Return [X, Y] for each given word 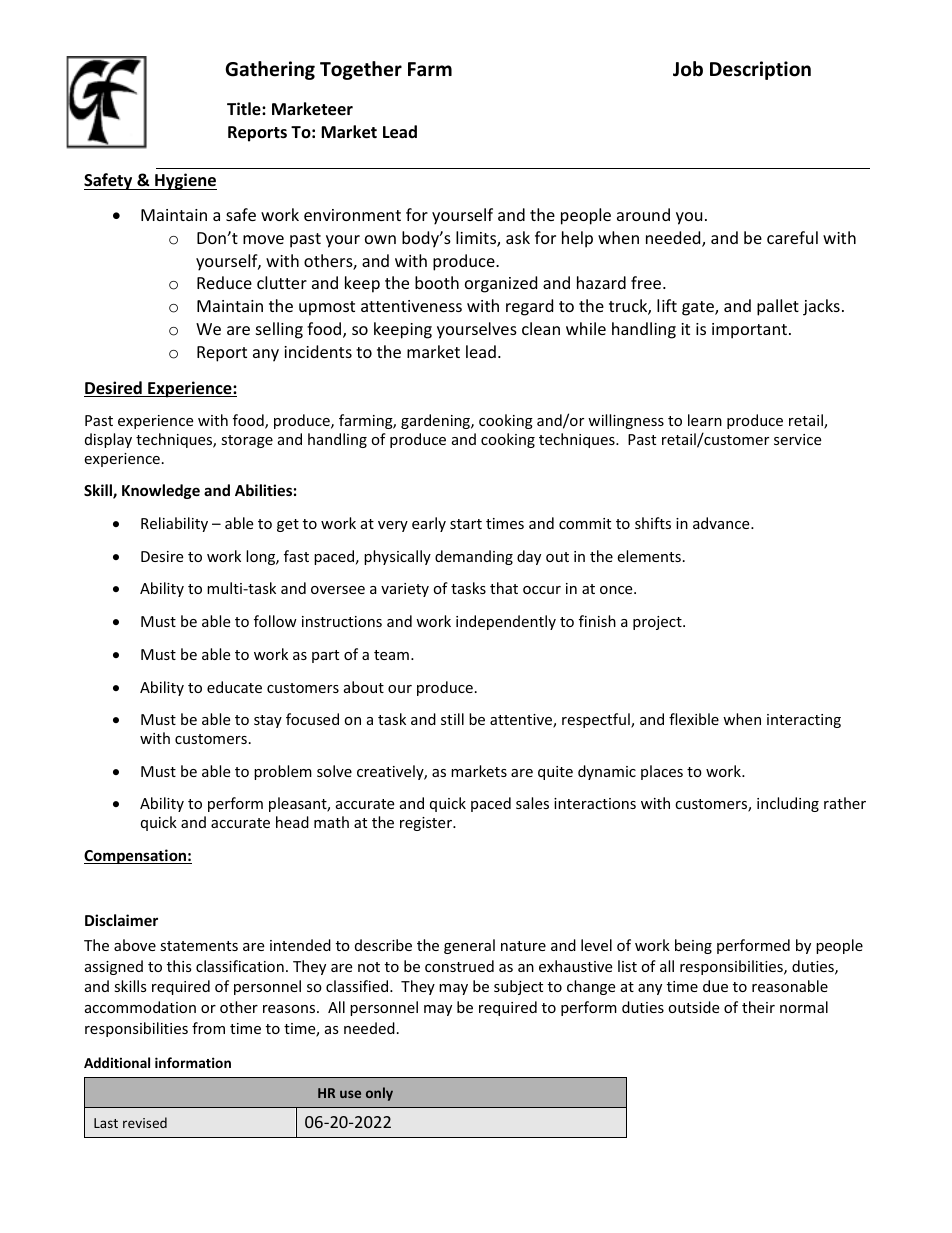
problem [283, 772]
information [193, 1062]
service [797, 439]
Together [361, 70]
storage [247, 441]
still [452, 719]
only [379, 1094]
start [466, 524]
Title [245, 109]
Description [760, 70]
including [788, 804]
